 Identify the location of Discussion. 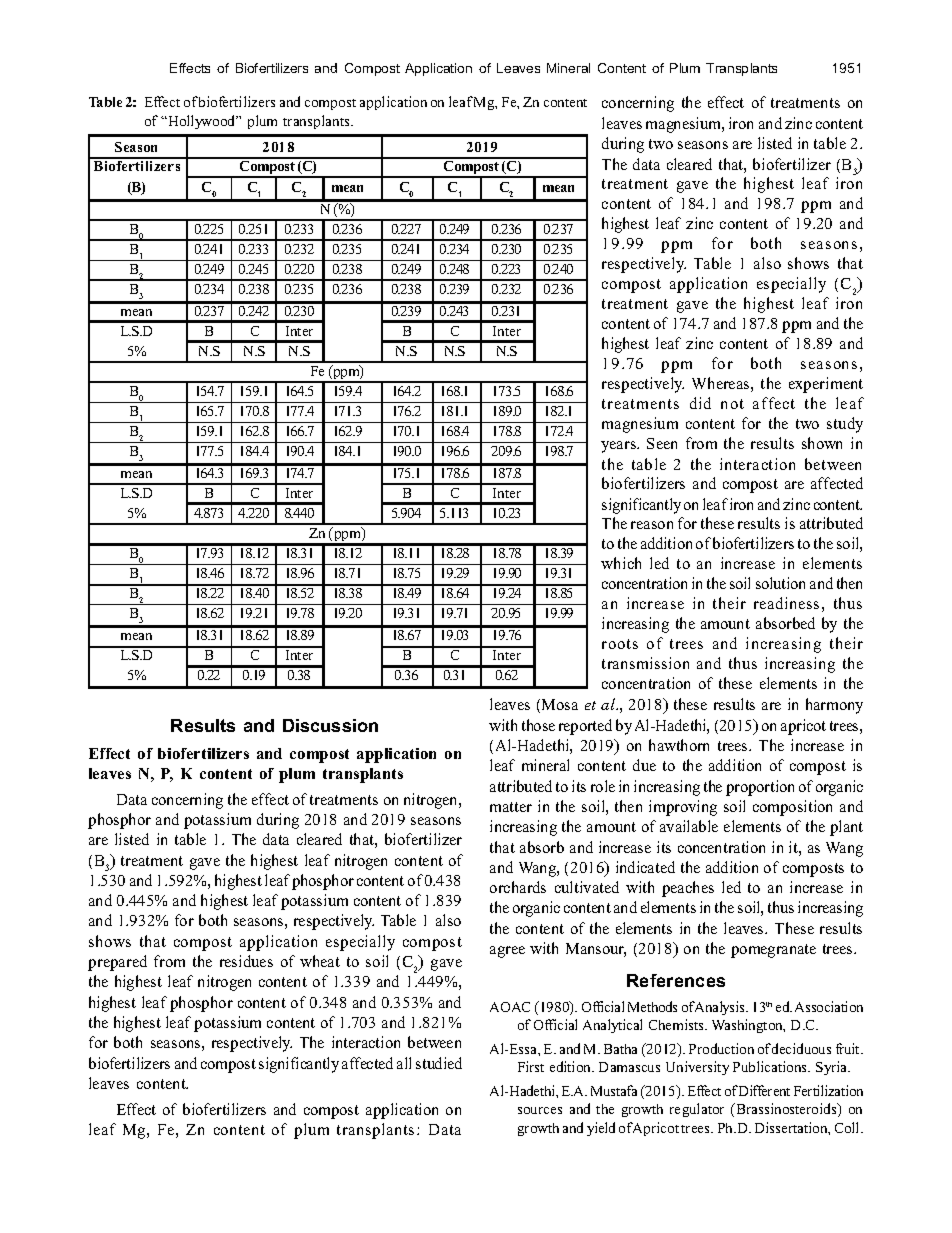
(330, 725).
